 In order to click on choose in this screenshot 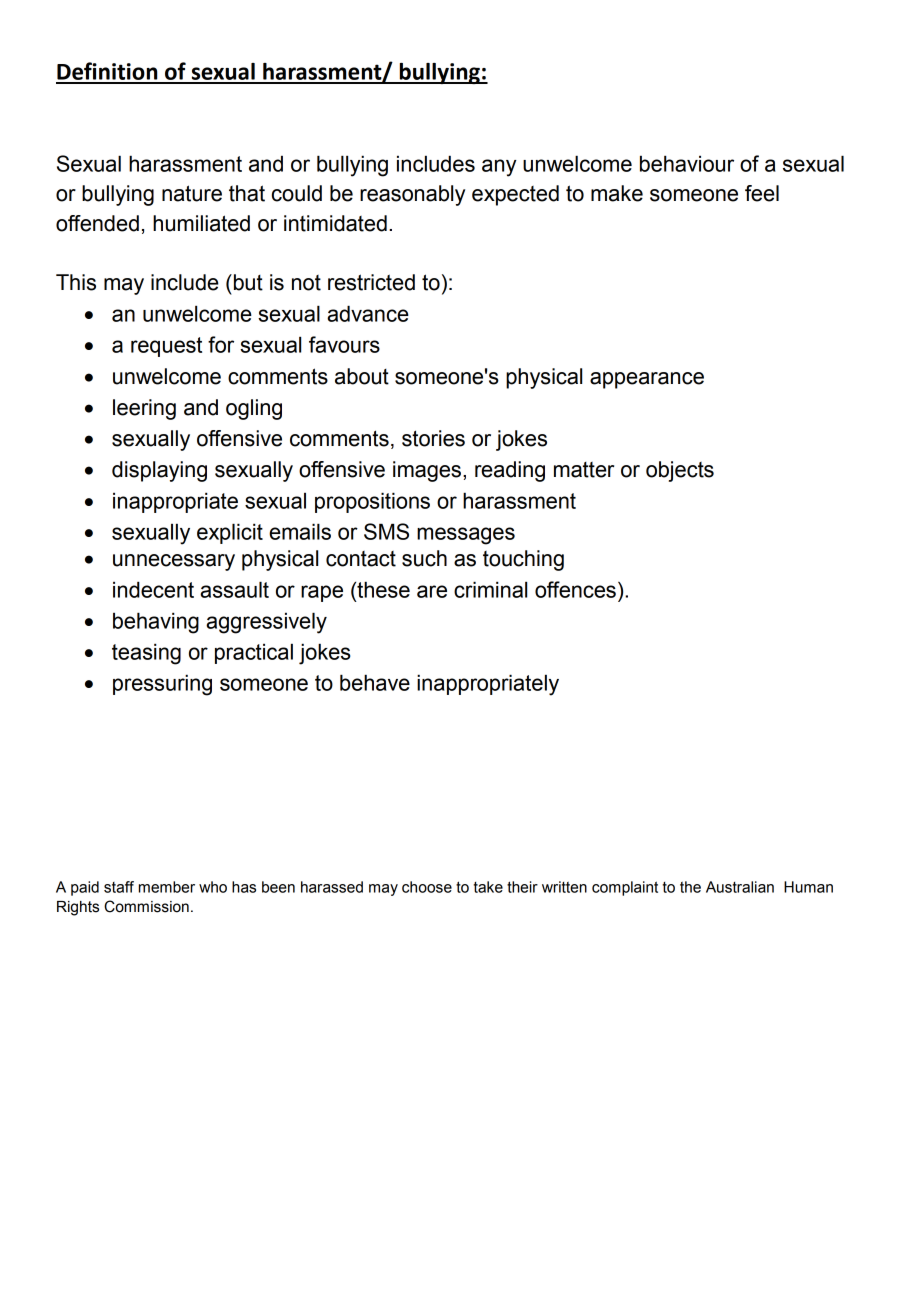, I will do `click(427, 887)`.
